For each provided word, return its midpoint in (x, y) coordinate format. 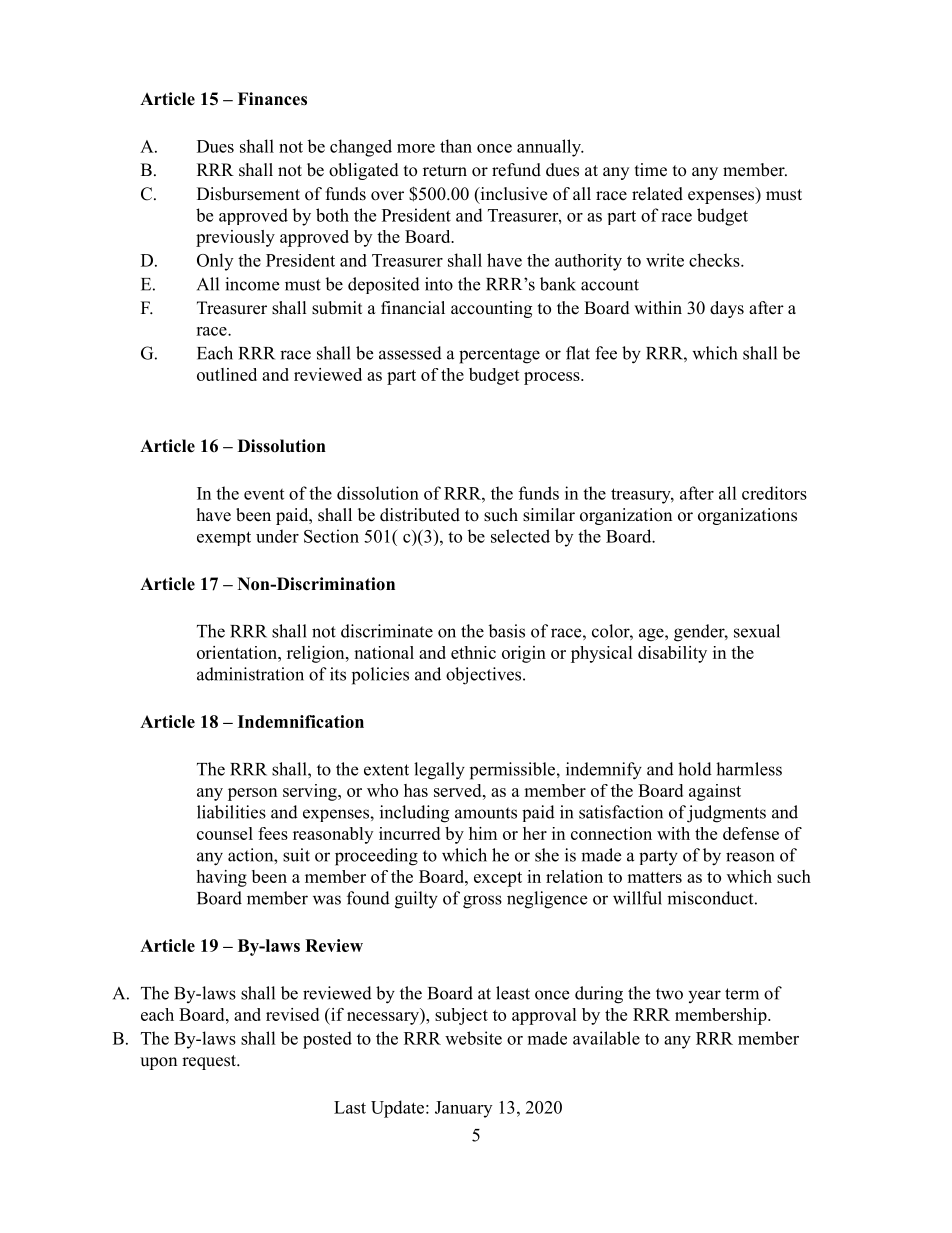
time (651, 170)
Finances (272, 99)
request (210, 1062)
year (704, 996)
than (456, 146)
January (463, 1109)
